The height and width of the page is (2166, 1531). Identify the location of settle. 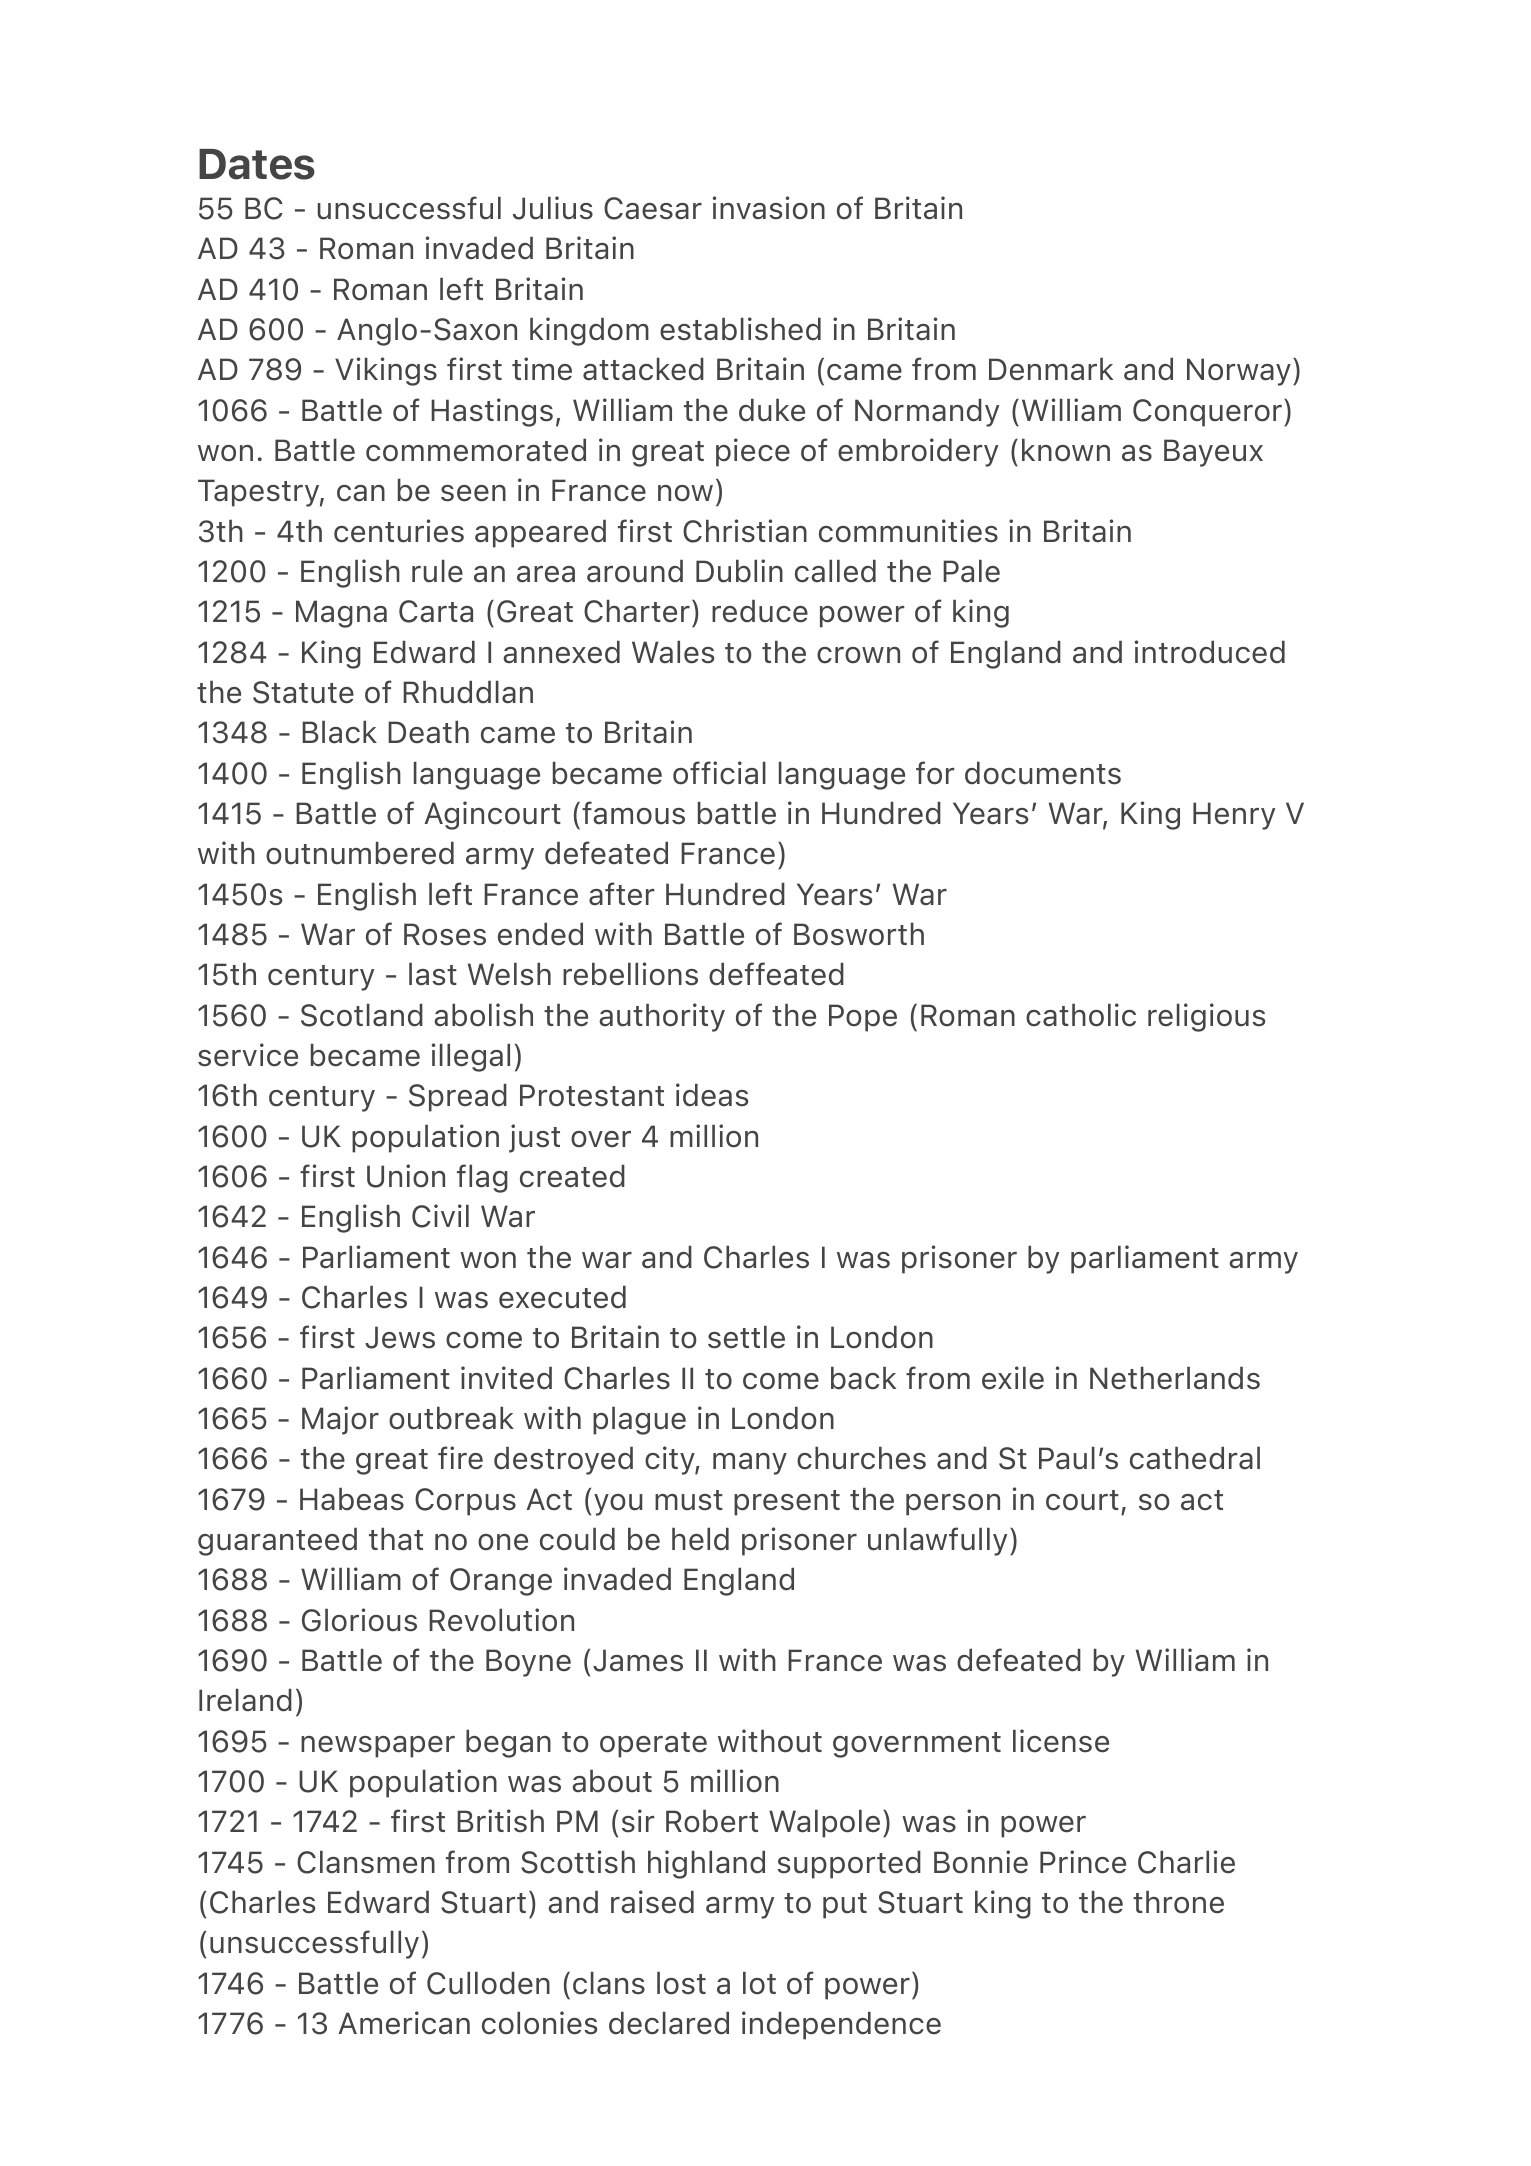
(746, 1337).
